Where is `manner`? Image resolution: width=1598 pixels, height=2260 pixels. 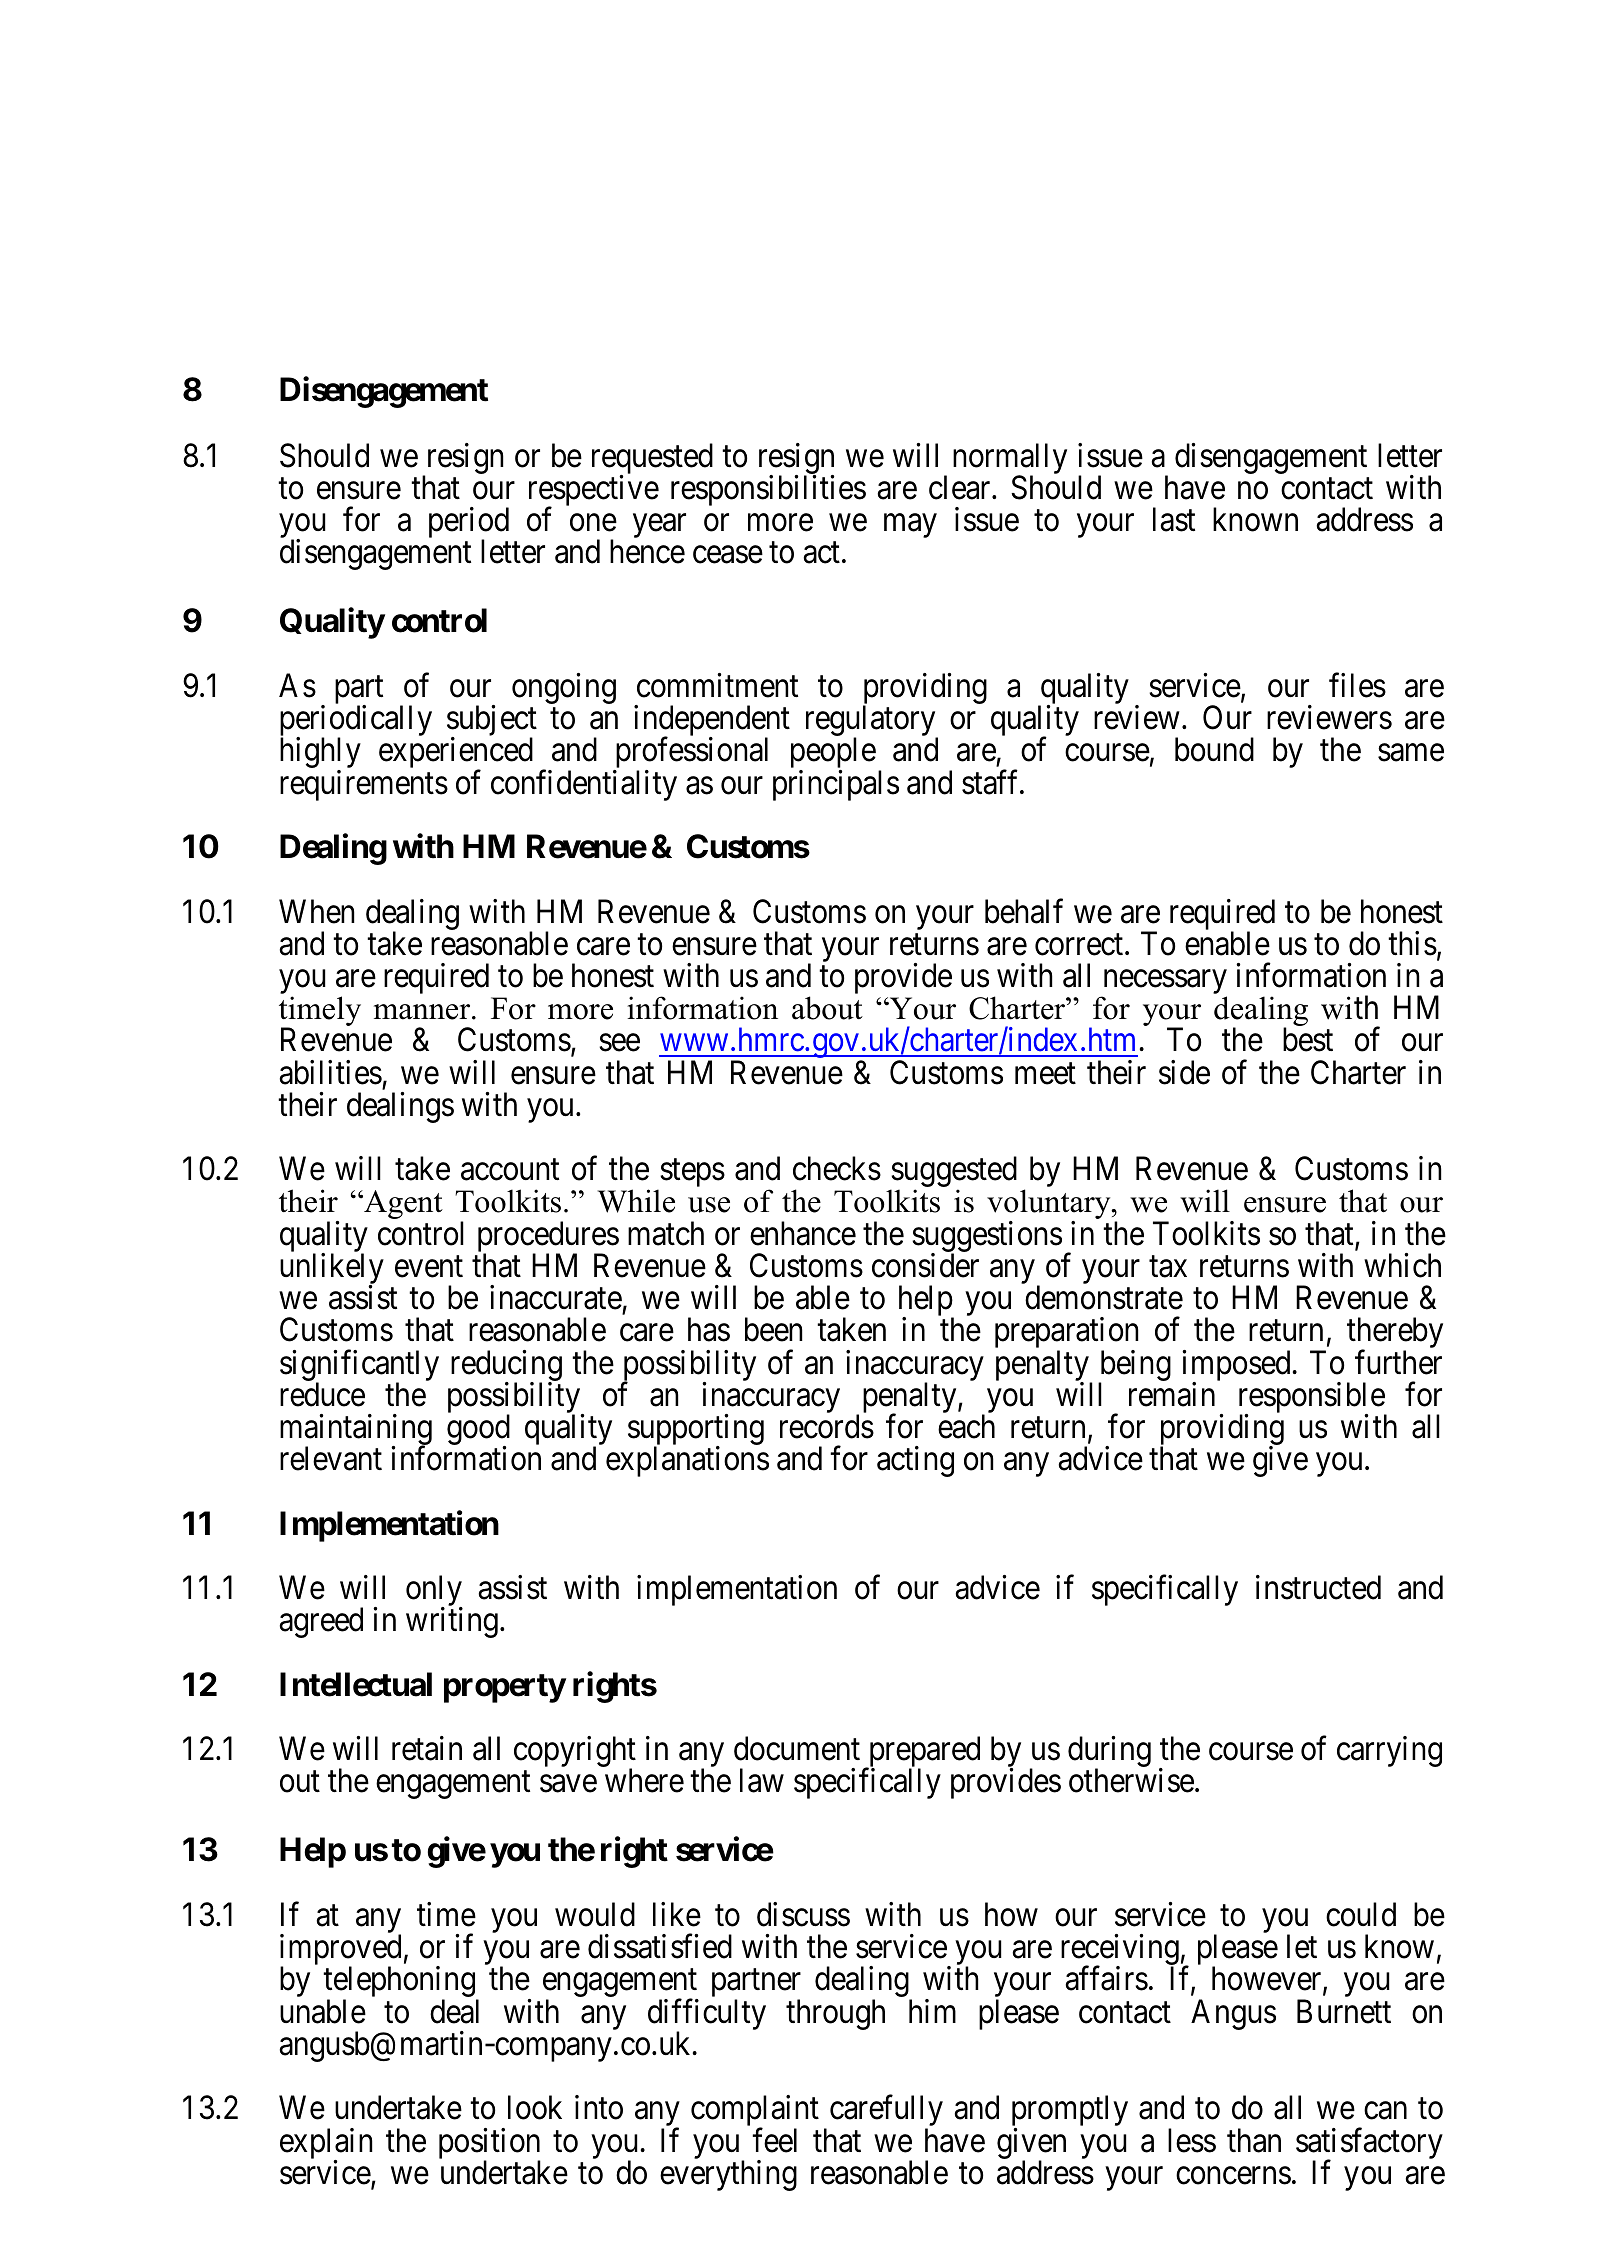
manner is located at coordinates (423, 1012).
